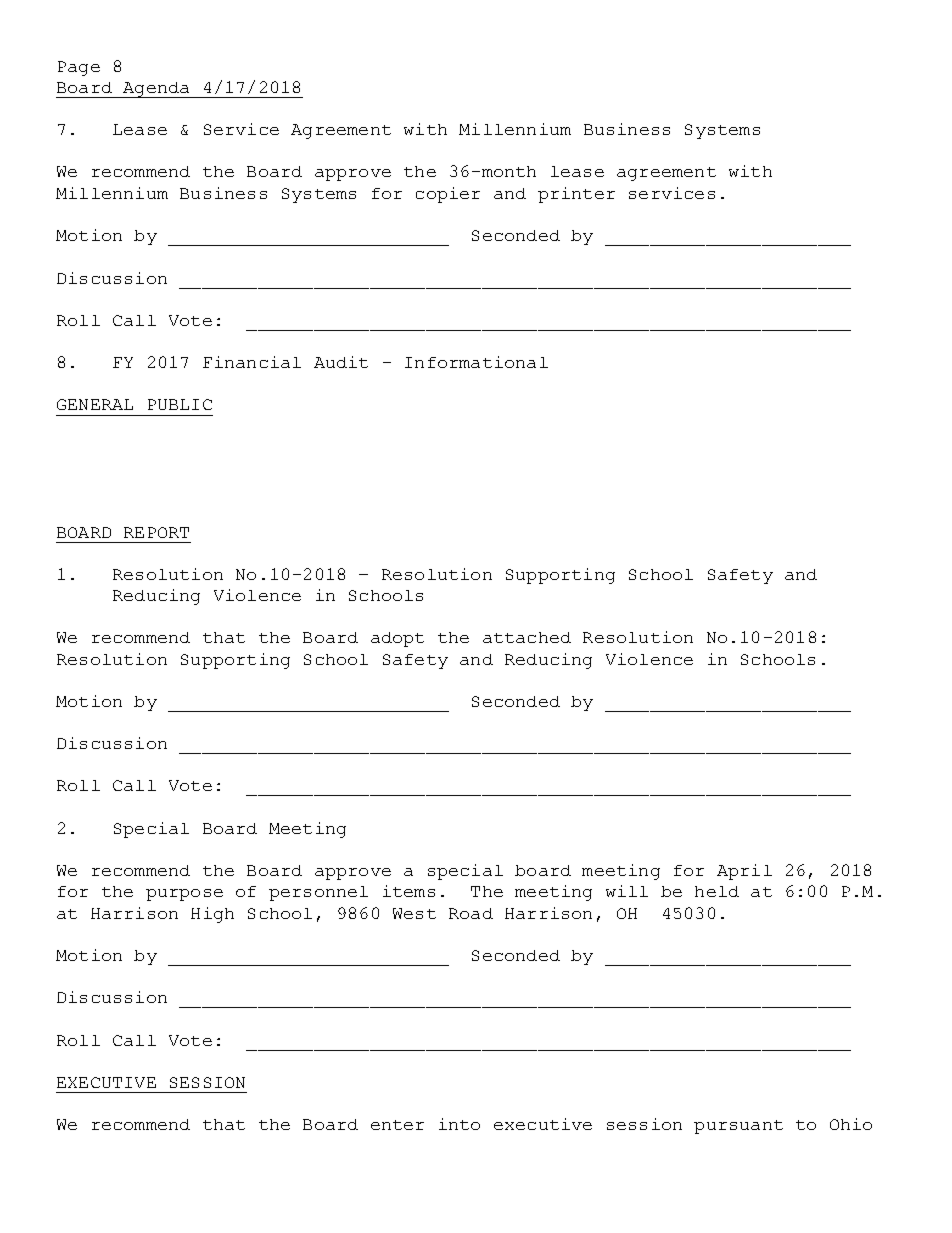  I want to click on Informational, so click(476, 362).
